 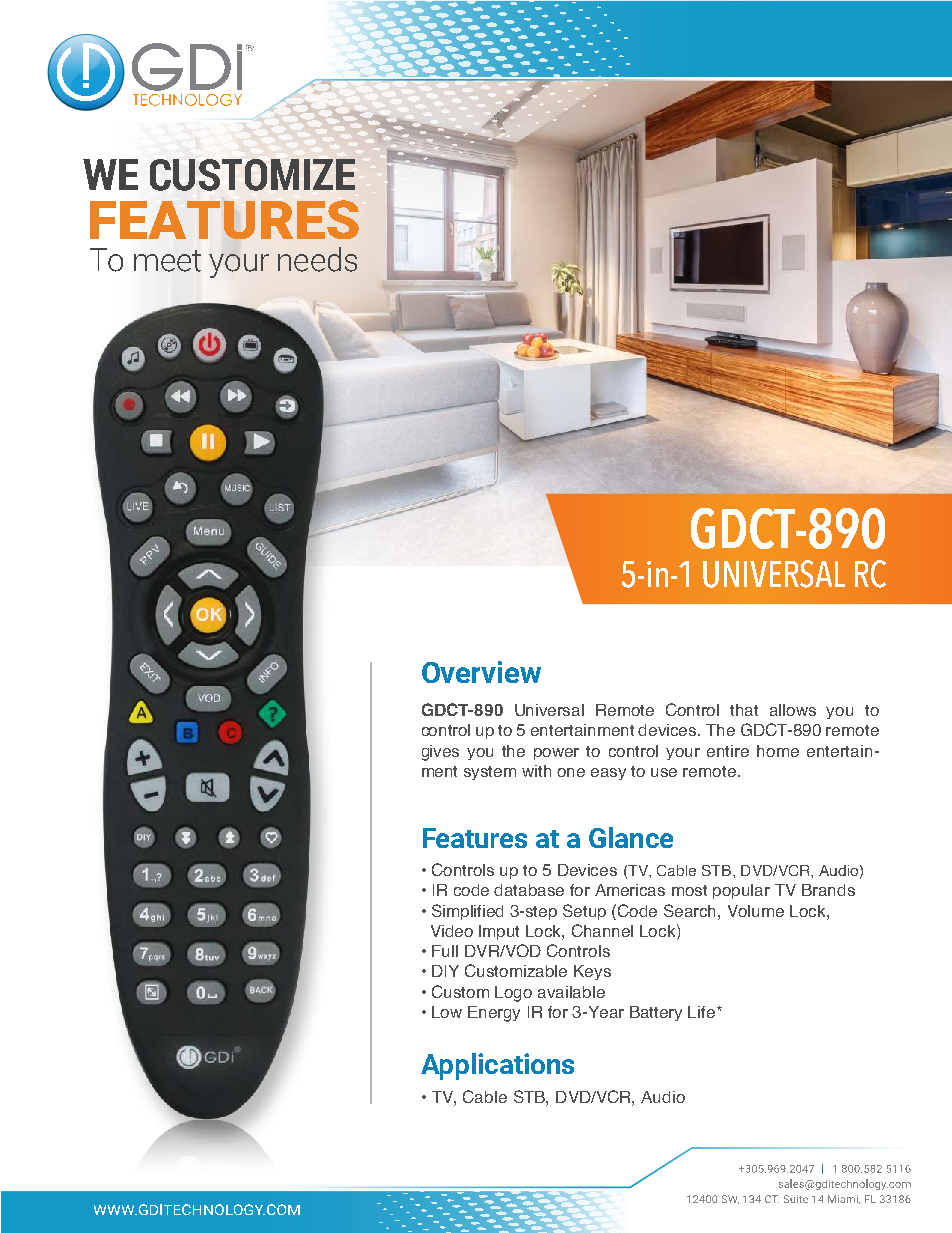 I want to click on that, so click(x=744, y=710).
